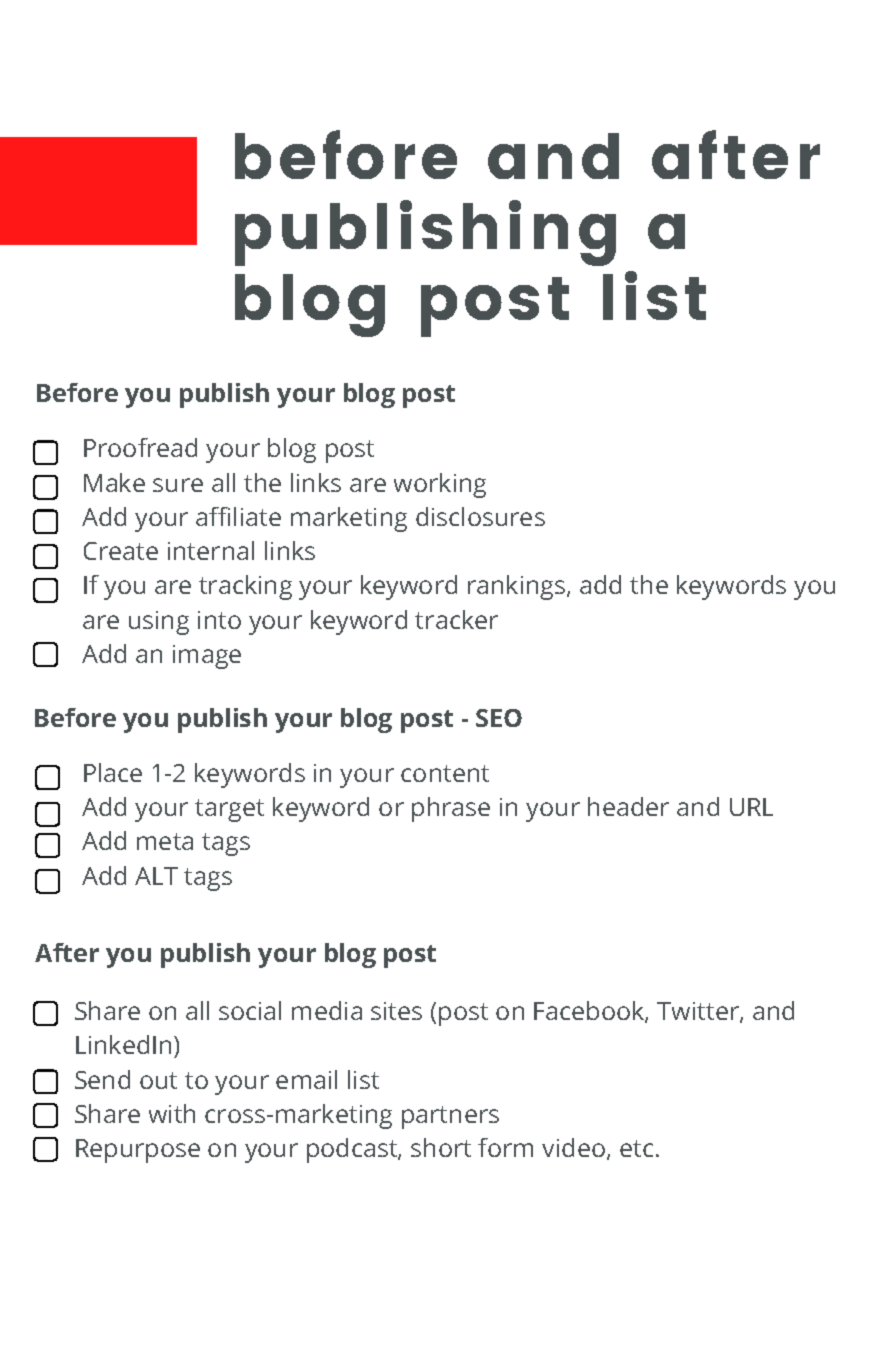  Describe the element at coordinates (518, 587) in the document. I see `rankings` at that location.
